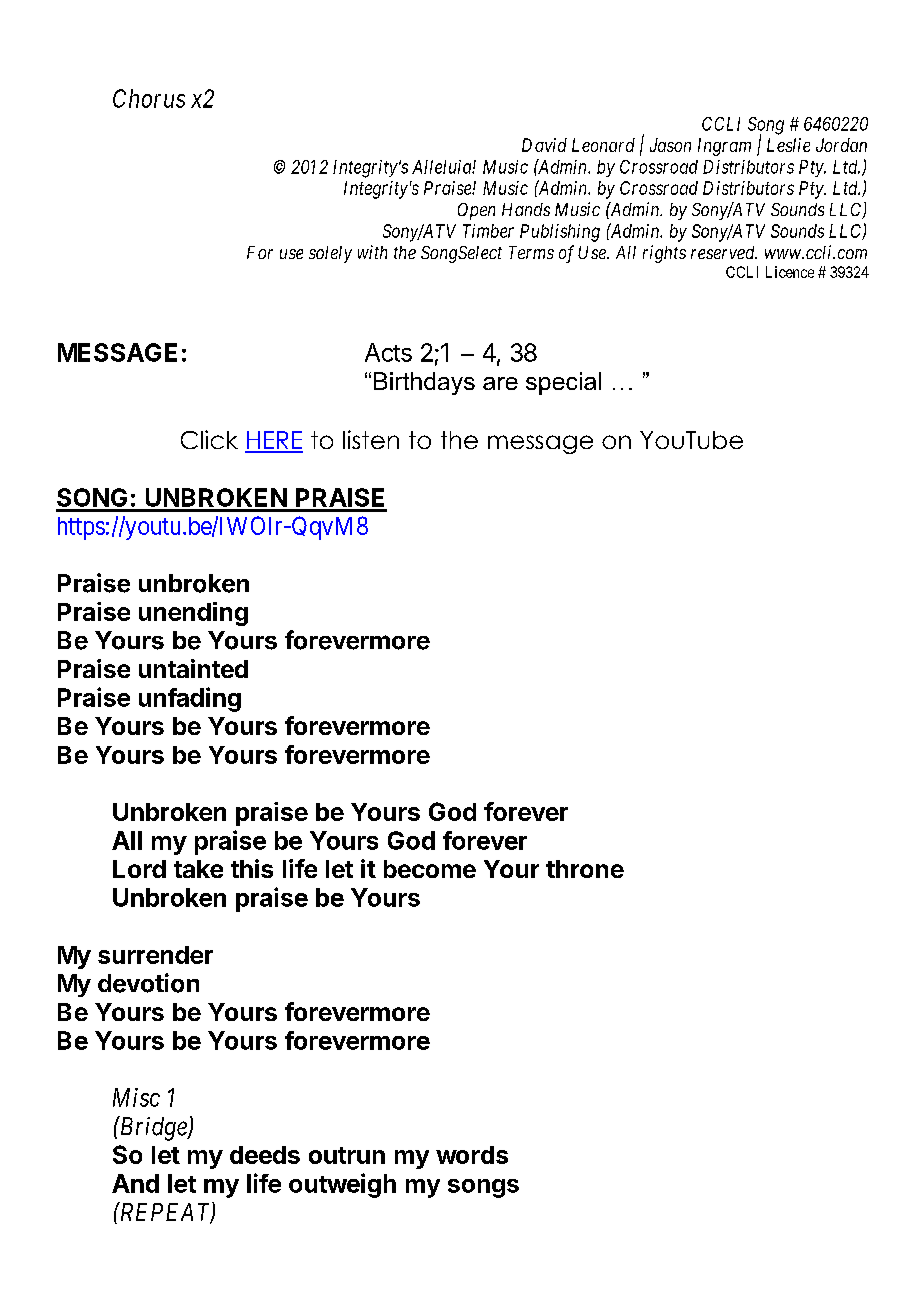 The image size is (924, 1308). What do you see at coordinates (265, 1155) in the screenshot?
I see `deeds` at bounding box center [265, 1155].
